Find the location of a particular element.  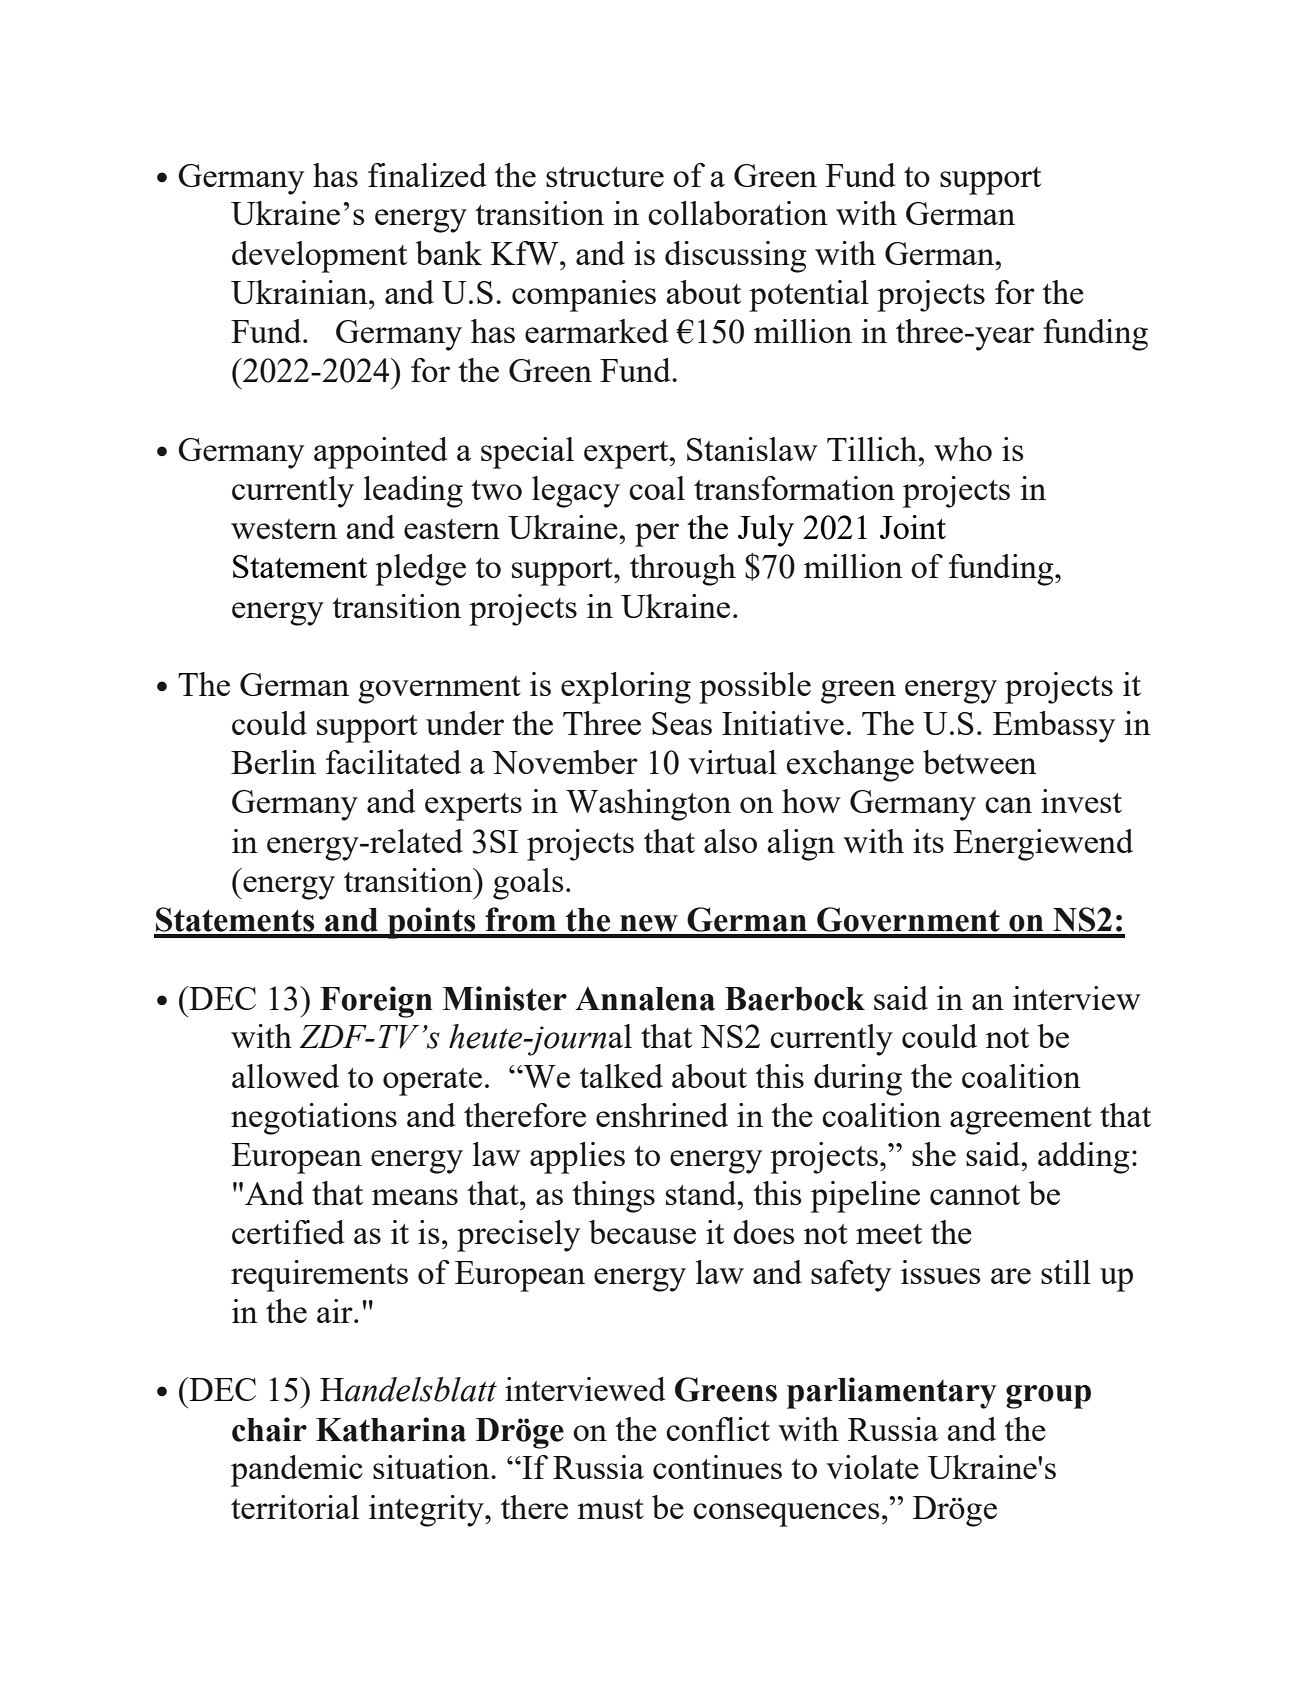

collaboration is located at coordinates (738, 213).
